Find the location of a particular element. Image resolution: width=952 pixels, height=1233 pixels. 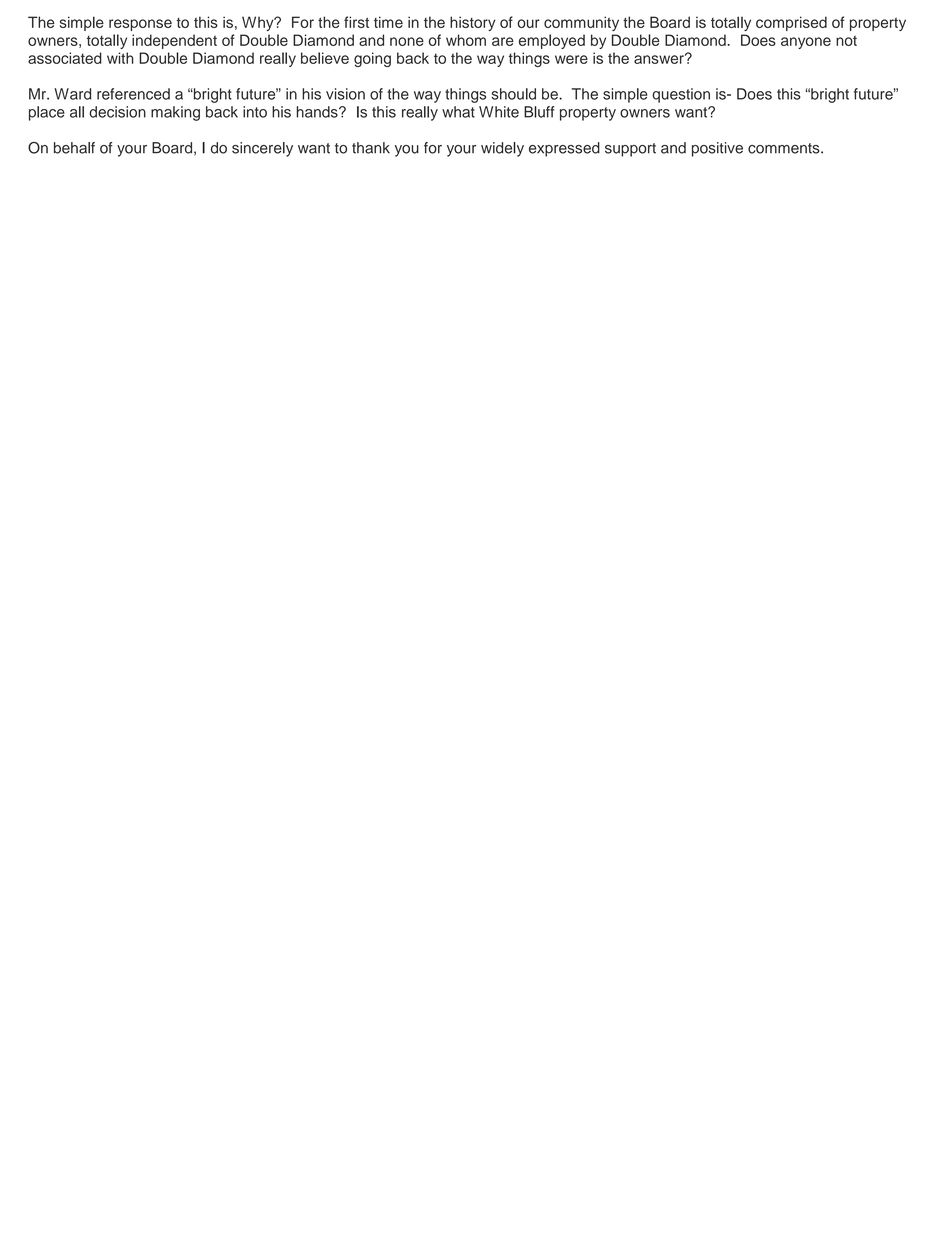

decision is located at coordinates (117, 112).
